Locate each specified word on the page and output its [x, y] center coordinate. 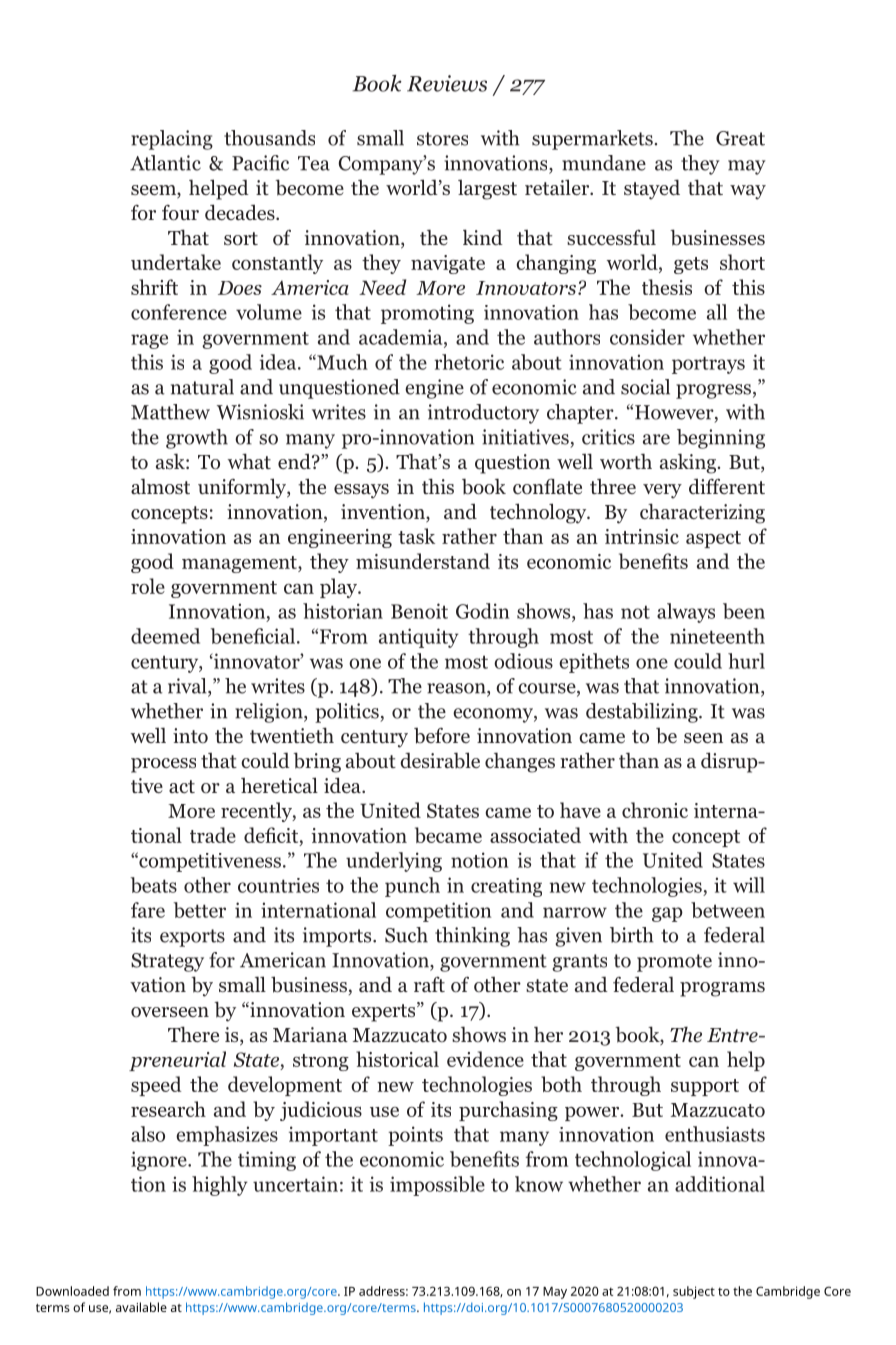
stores [442, 139]
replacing [172, 140]
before [442, 736]
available [141, 1307]
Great [740, 138]
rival [188, 687]
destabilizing [643, 713]
